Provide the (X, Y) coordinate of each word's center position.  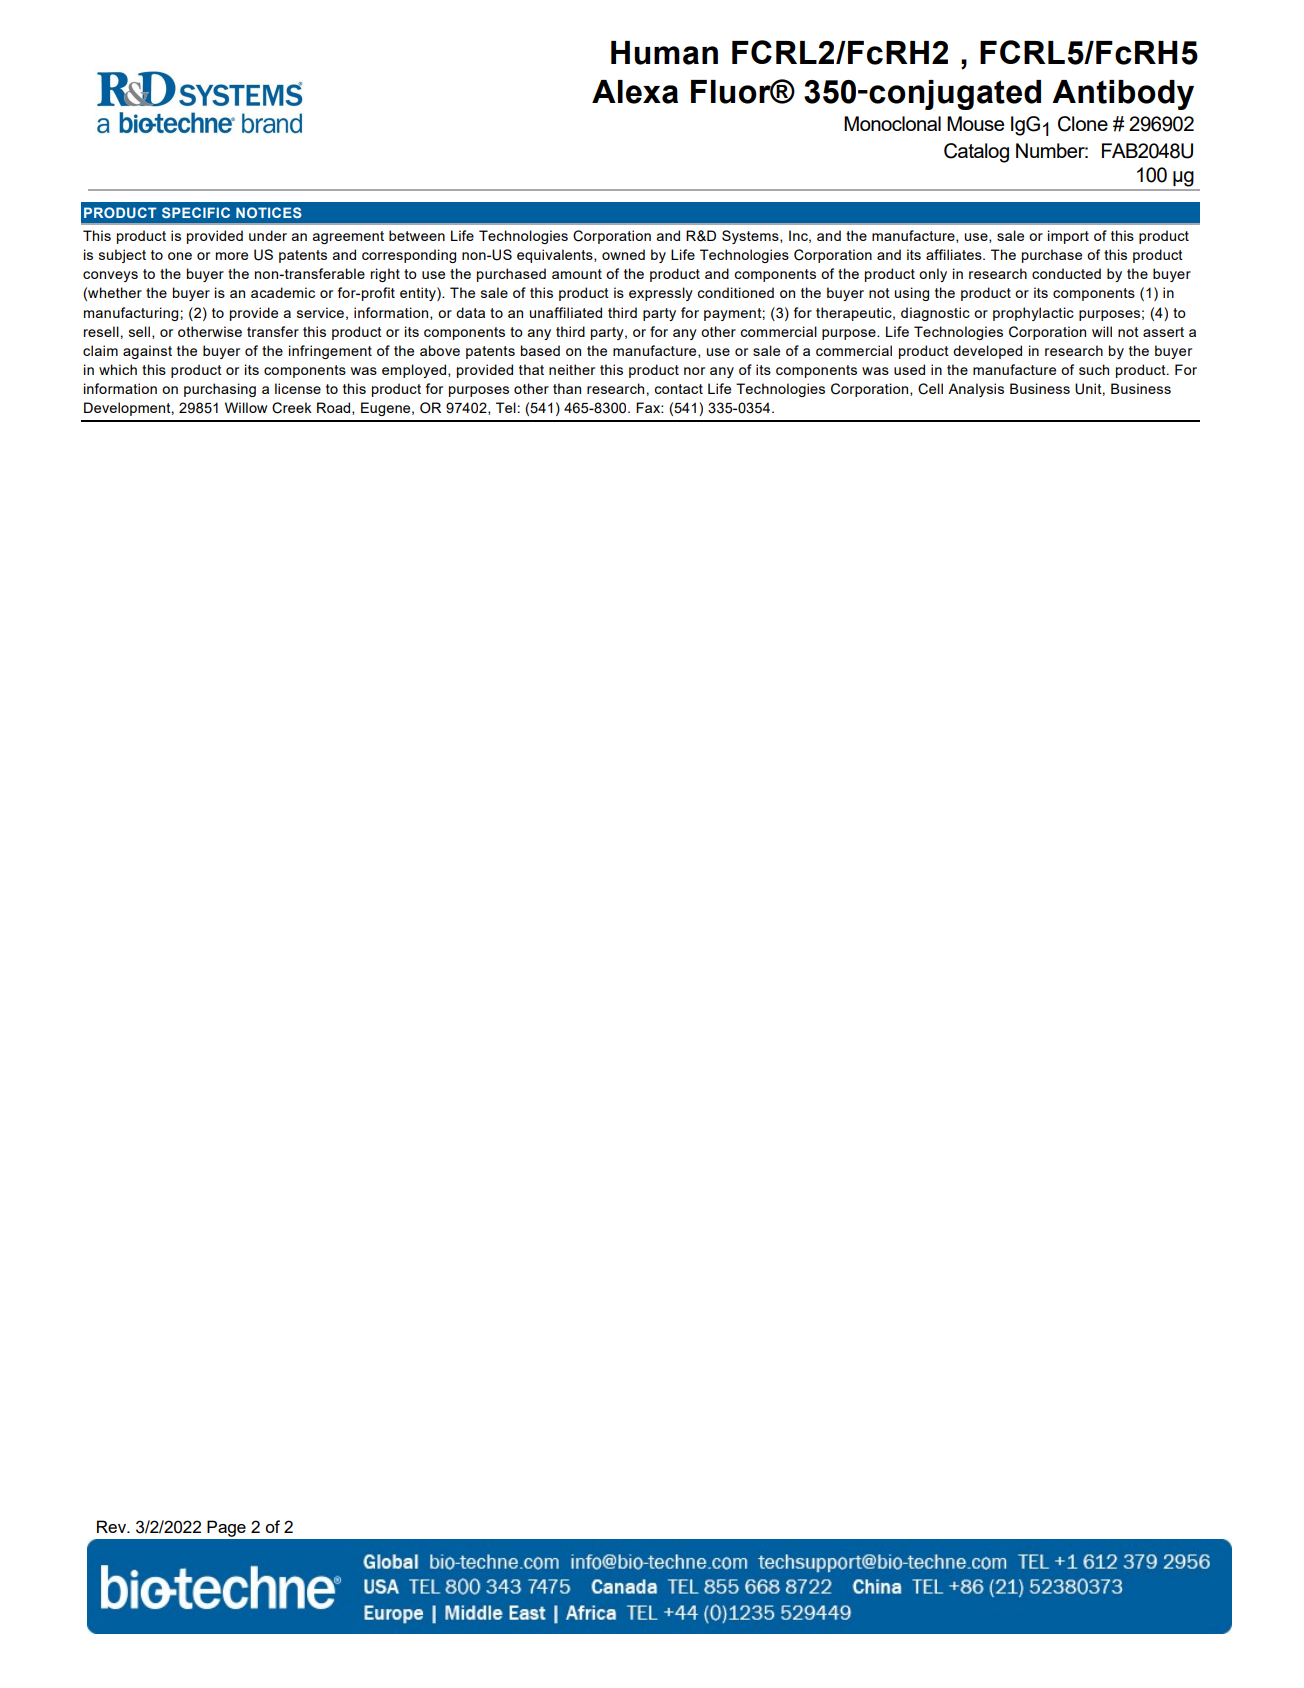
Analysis (976, 390)
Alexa (635, 92)
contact (678, 389)
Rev (112, 1526)
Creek (292, 408)
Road (335, 408)
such (1094, 369)
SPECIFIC (196, 212)
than (567, 388)
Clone (1083, 124)
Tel (506, 407)
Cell (930, 389)
